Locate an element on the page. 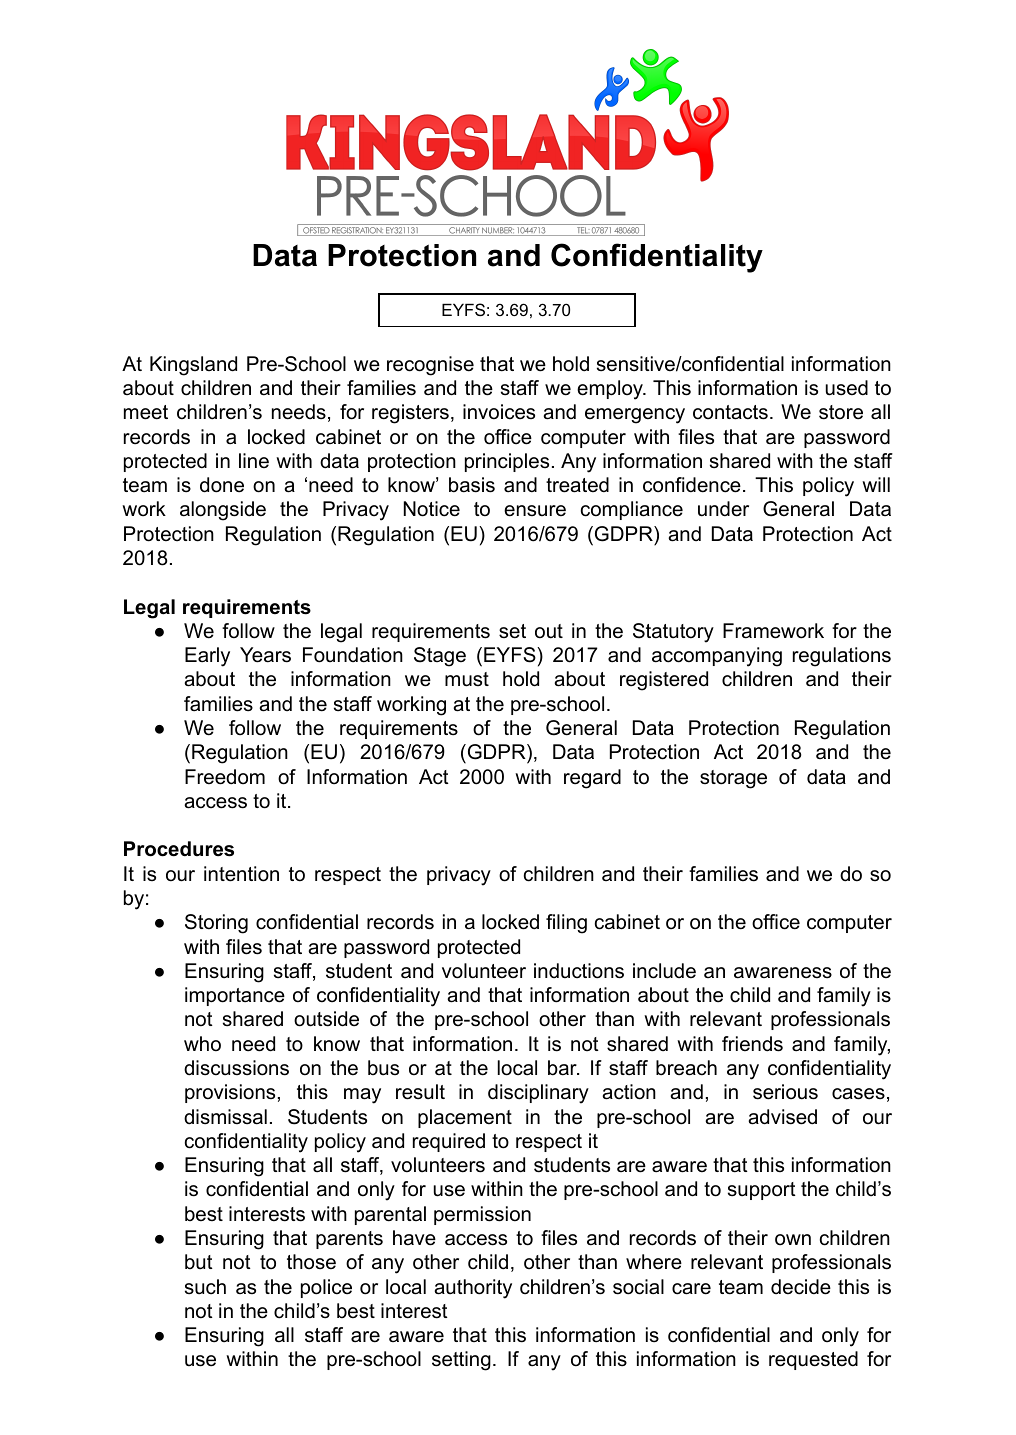 The image size is (1016, 1435). requested is located at coordinates (813, 1360).
